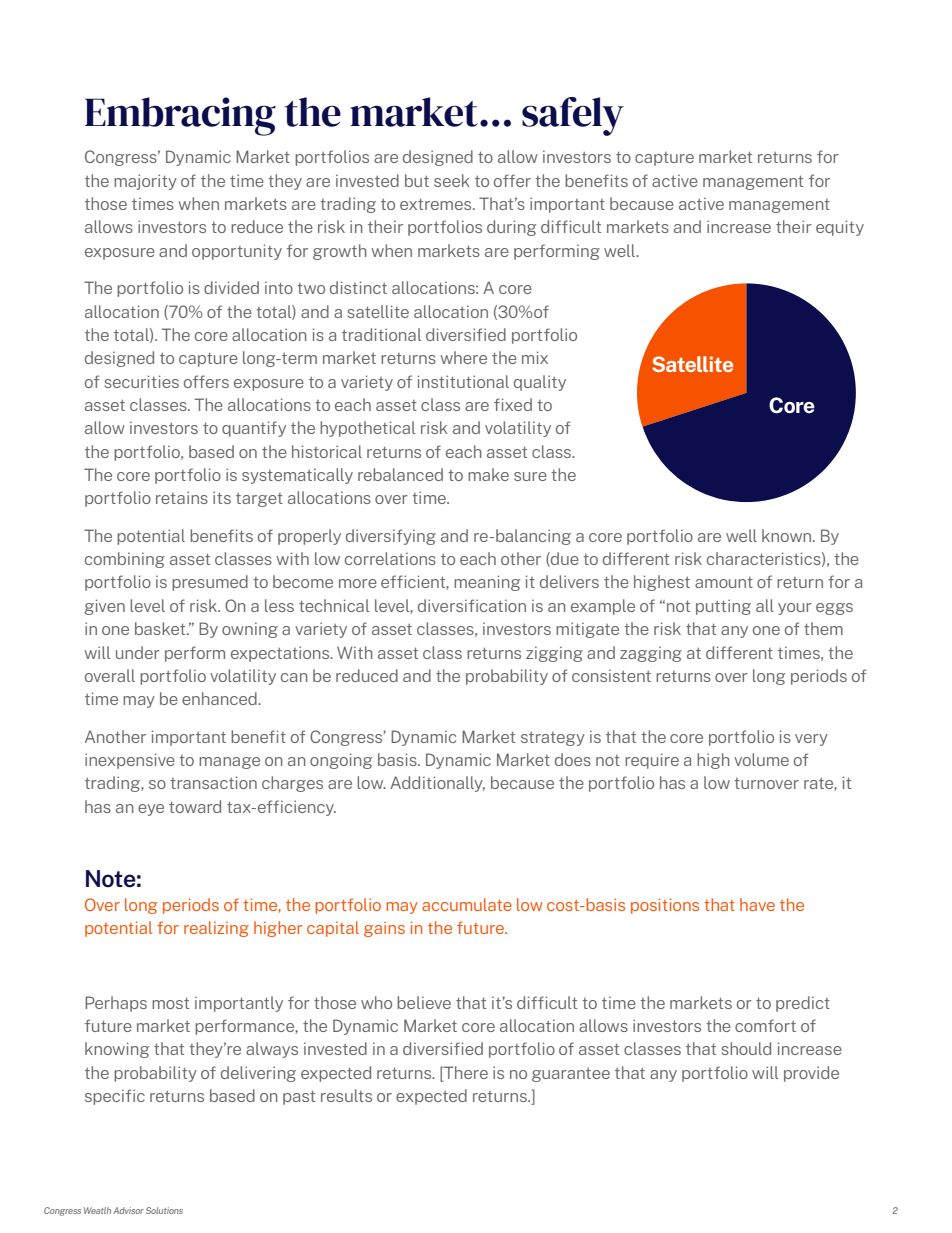  What do you see at coordinates (840, 228) in the page?
I see `equity` at bounding box center [840, 228].
